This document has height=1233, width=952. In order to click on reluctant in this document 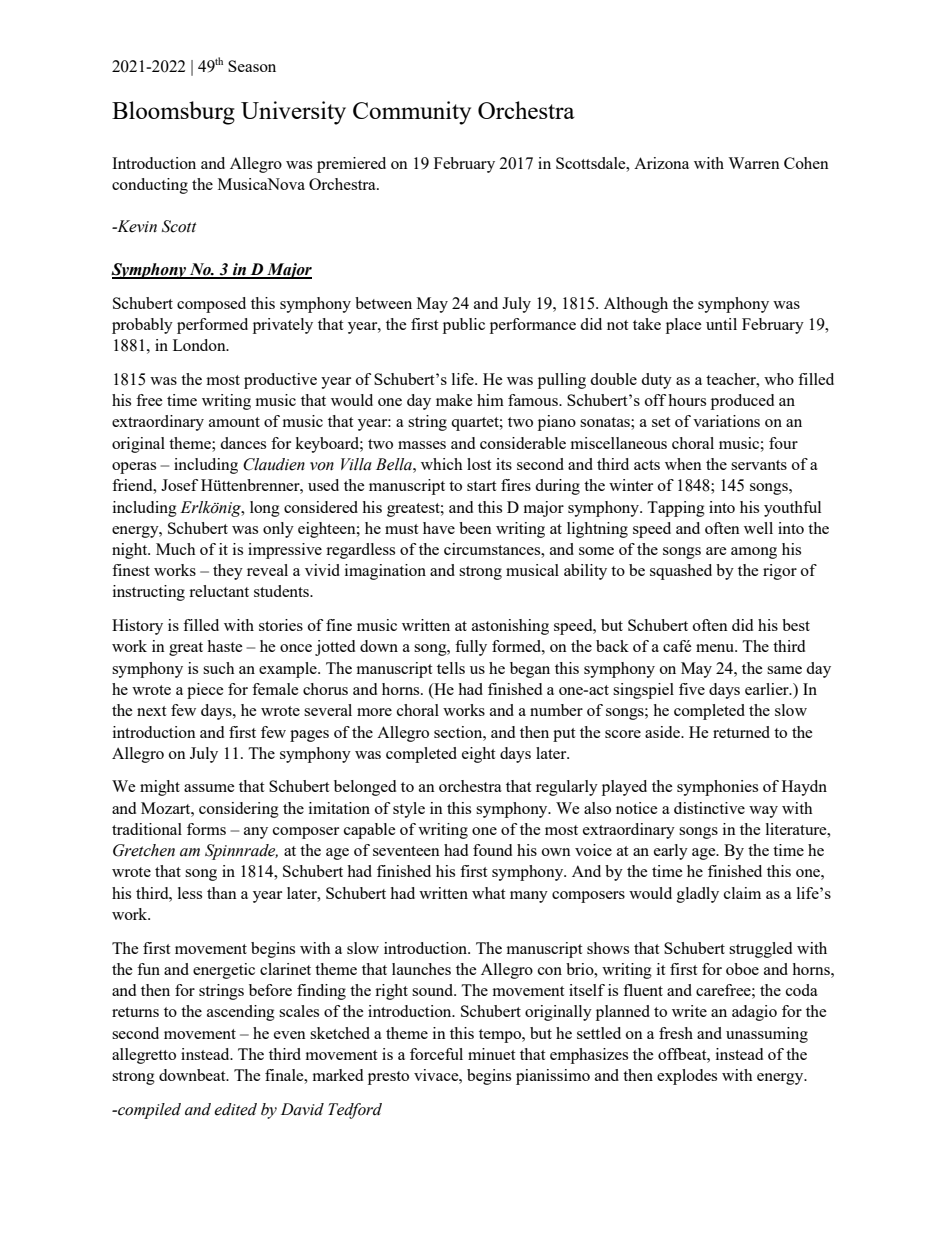, I will do `click(219, 591)`.
